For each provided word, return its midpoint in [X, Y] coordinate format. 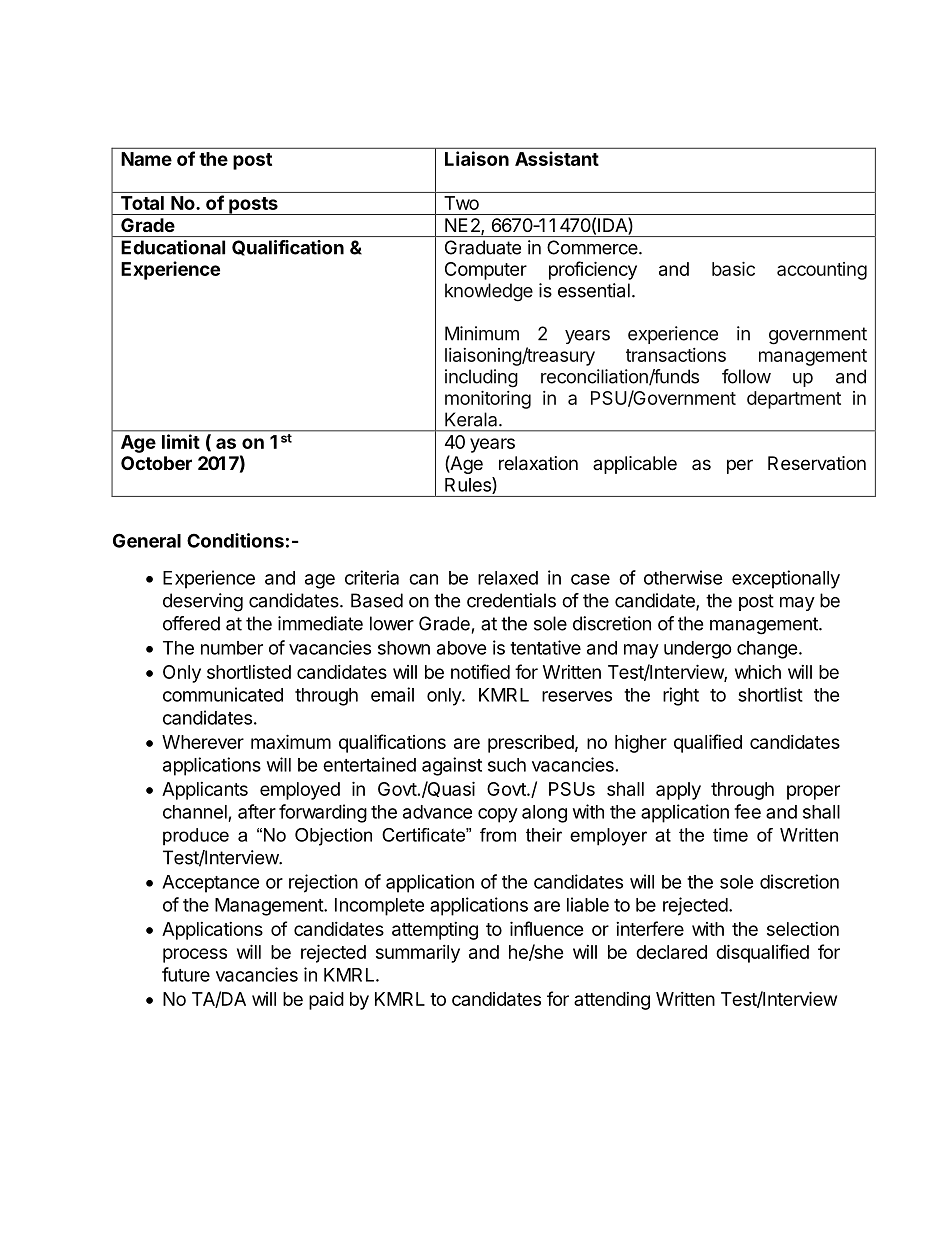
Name [146, 159]
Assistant [557, 158]
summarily [418, 954]
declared [671, 952]
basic [733, 269]
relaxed [508, 578]
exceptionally [786, 579]
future [186, 974]
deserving [203, 602]
